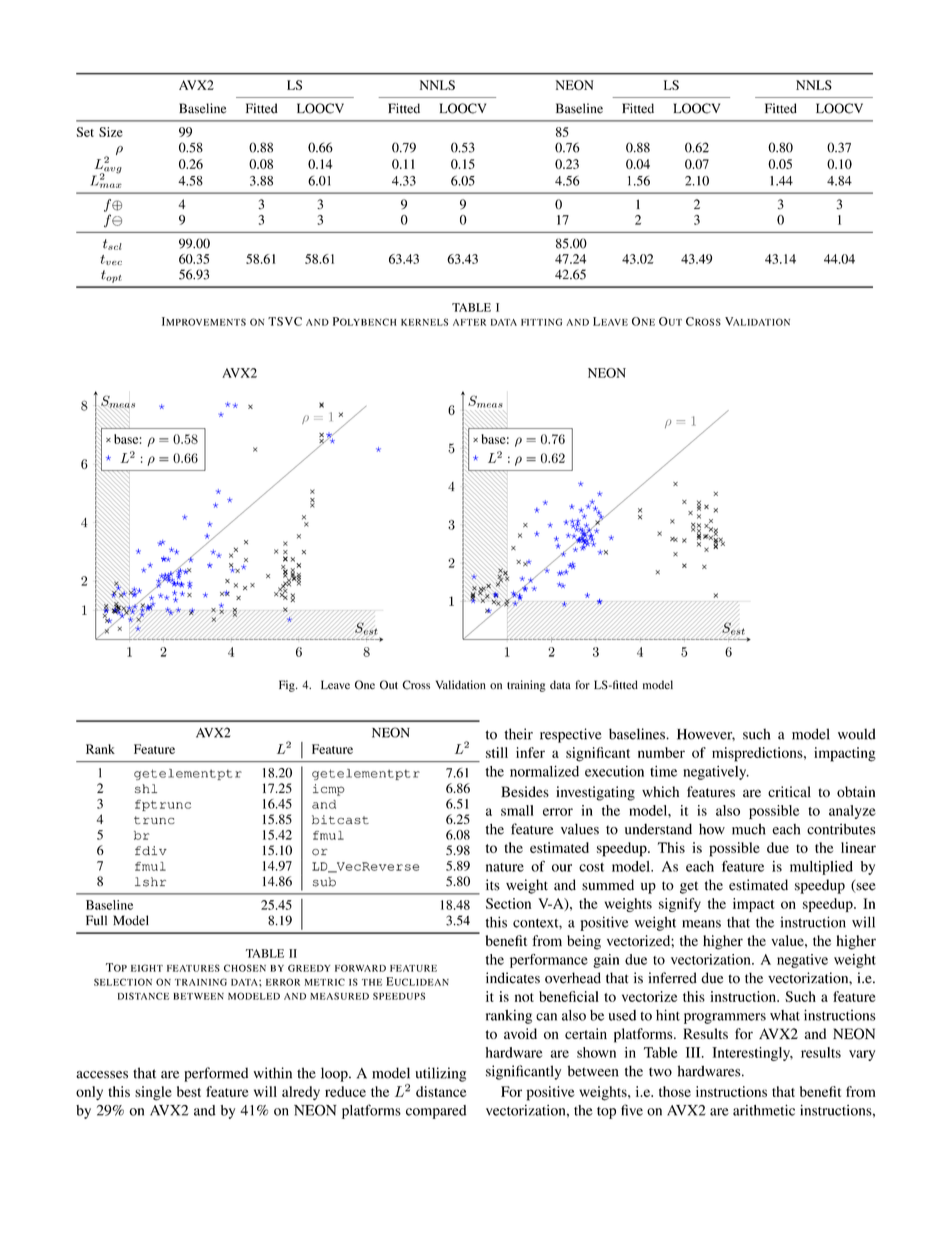  Describe the element at coordinates (189, 1091) in the image. I see `best` at that location.
